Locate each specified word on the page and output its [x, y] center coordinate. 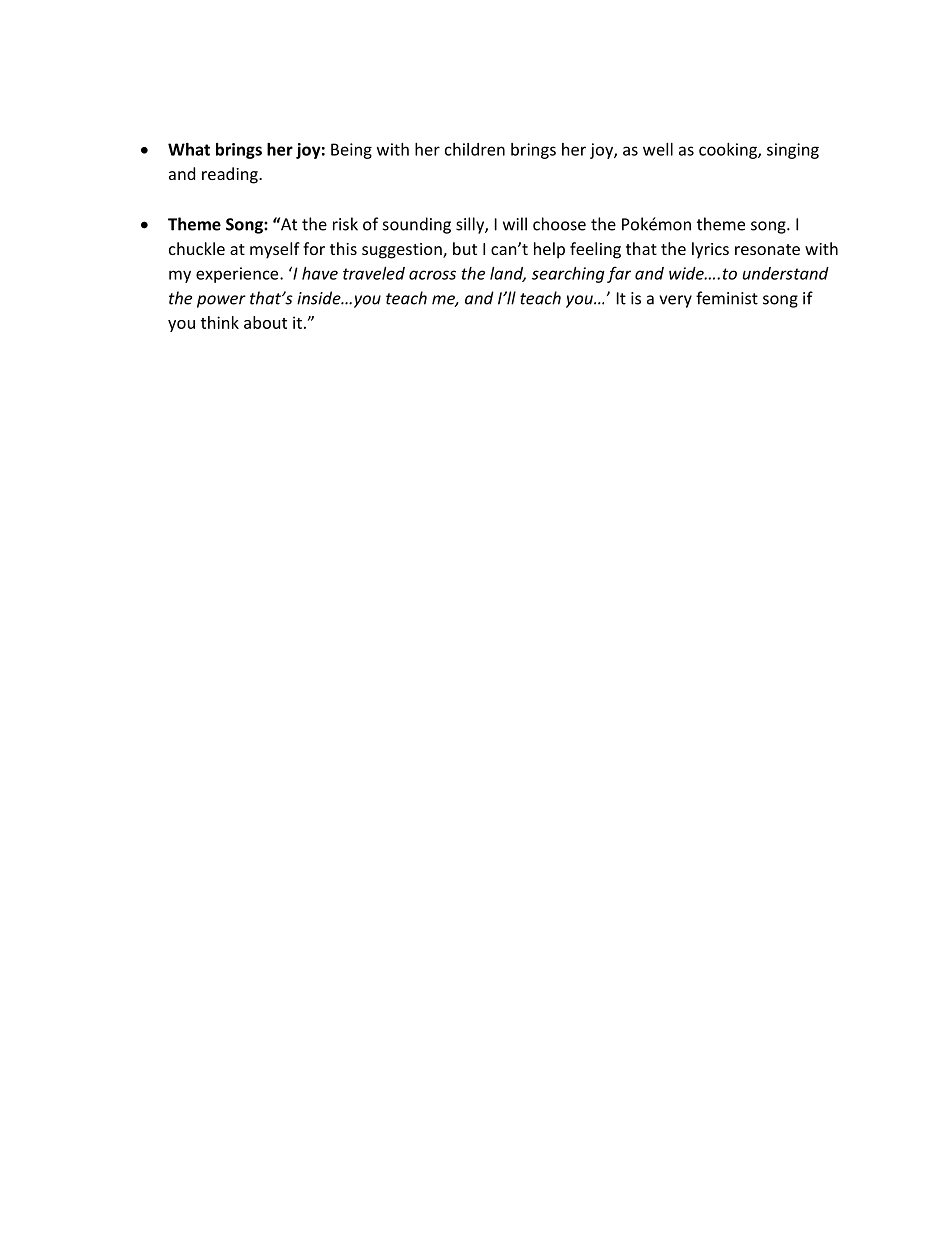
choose [559, 224]
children [475, 149]
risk [345, 224]
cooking [729, 151]
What [189, 149]
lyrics [710, 250]
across [432, 275]
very [675, 301]
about [265, 322]
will [515, 224]
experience [238, 275]
